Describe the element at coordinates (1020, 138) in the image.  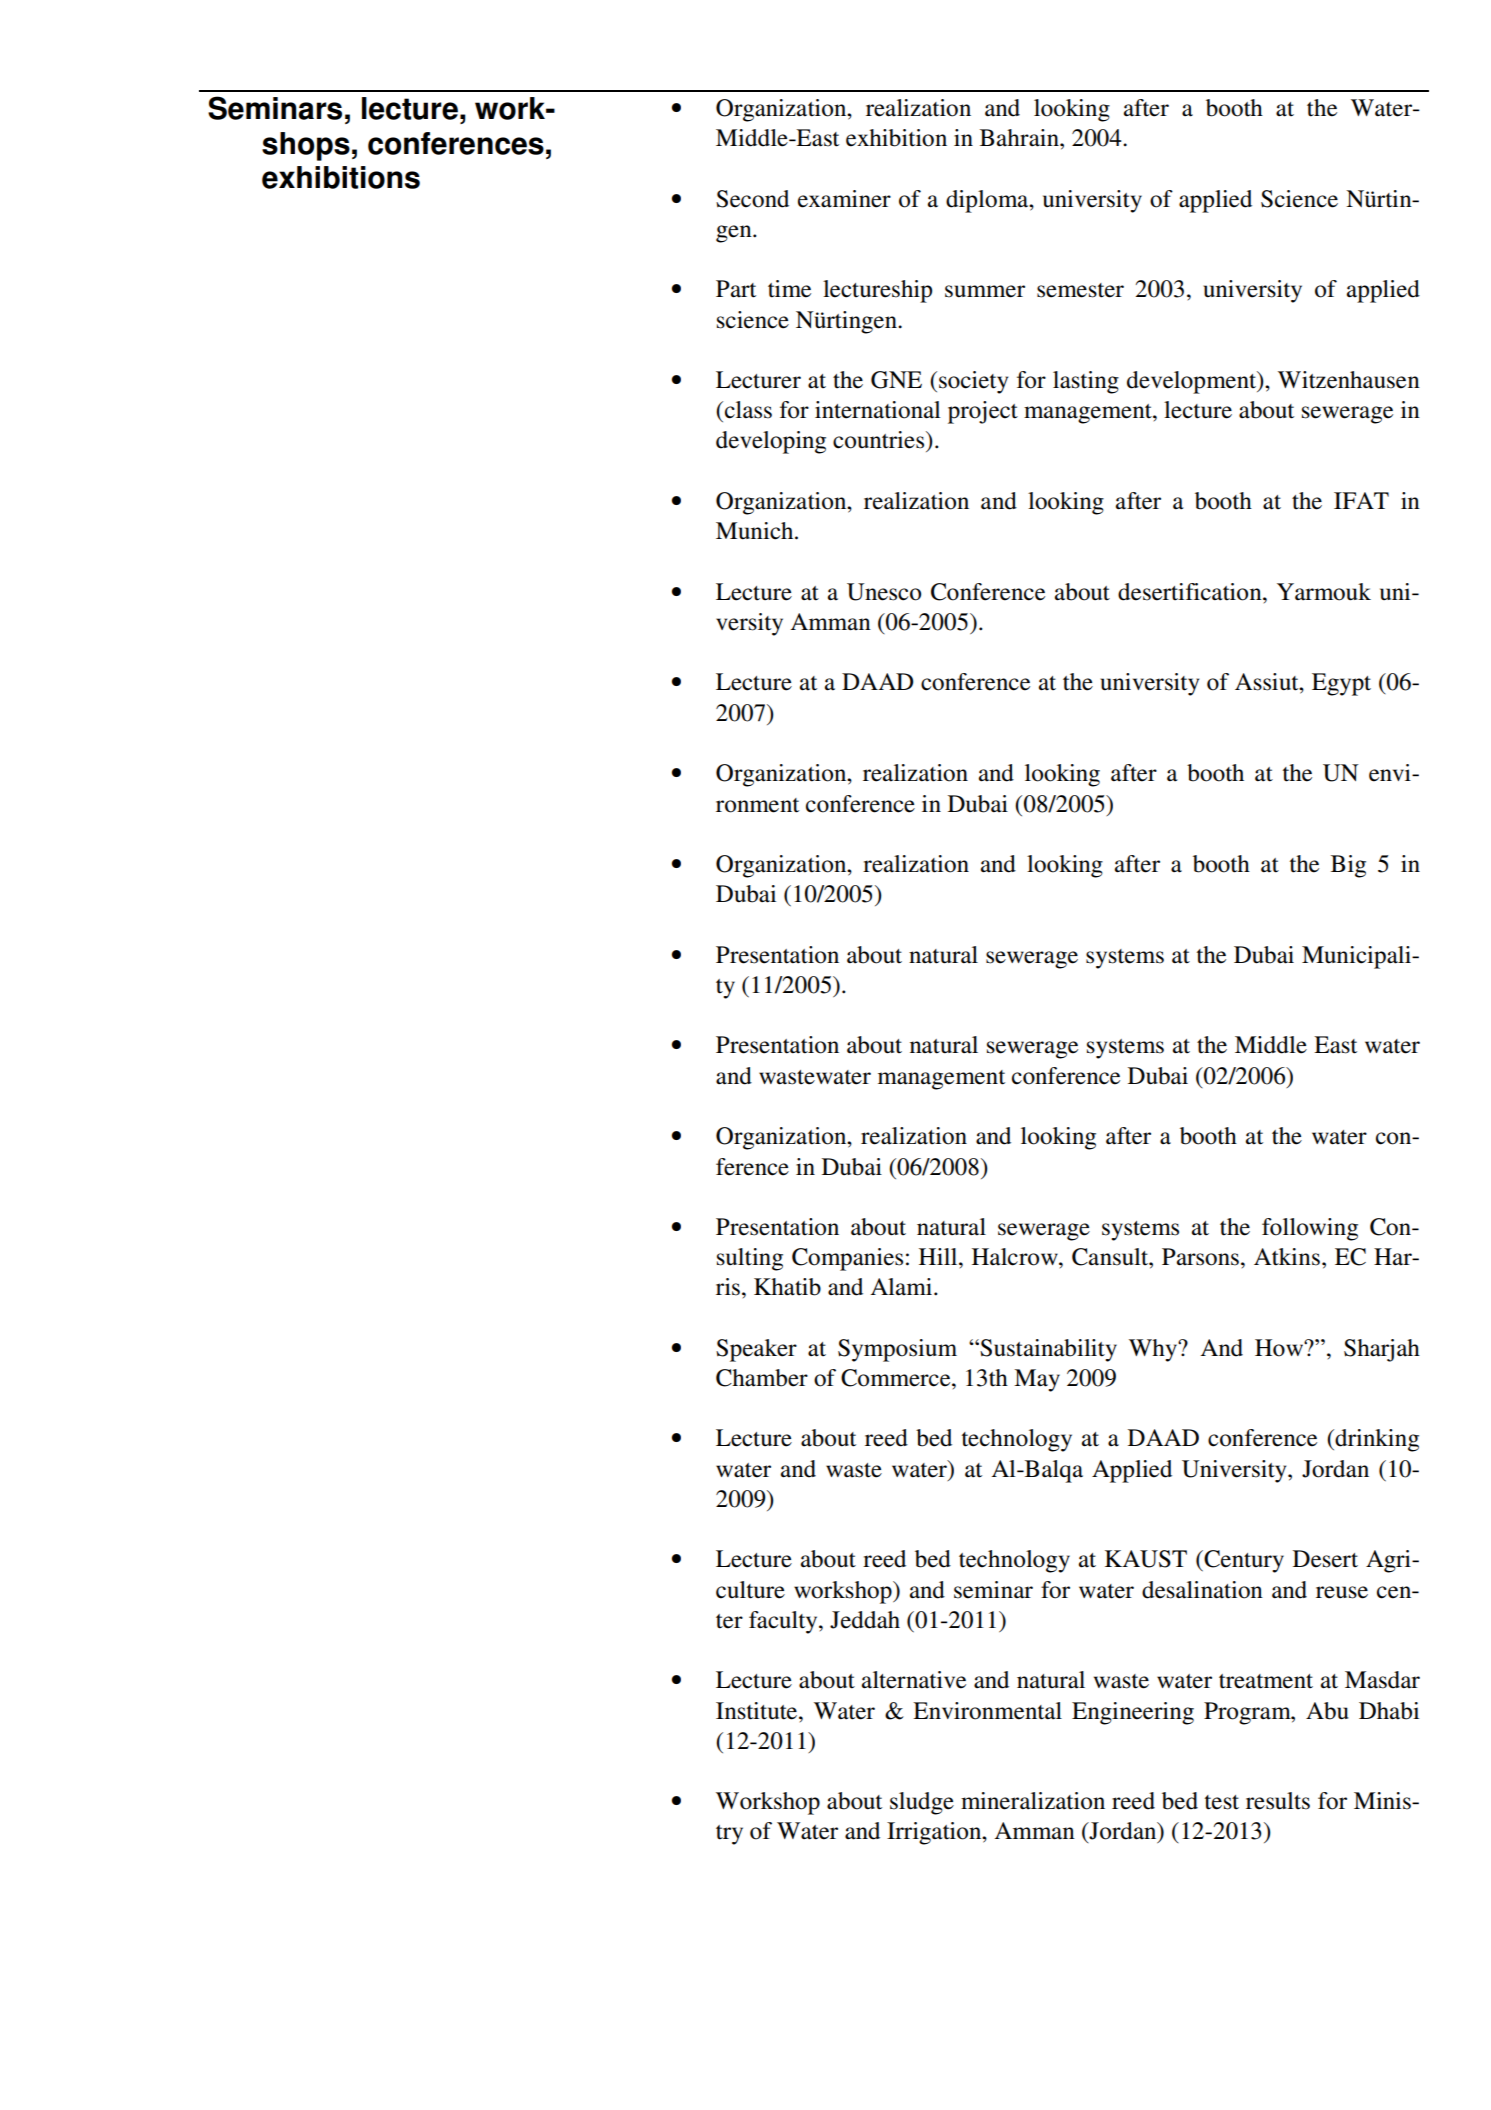
I see `Bahrain` at that location.
